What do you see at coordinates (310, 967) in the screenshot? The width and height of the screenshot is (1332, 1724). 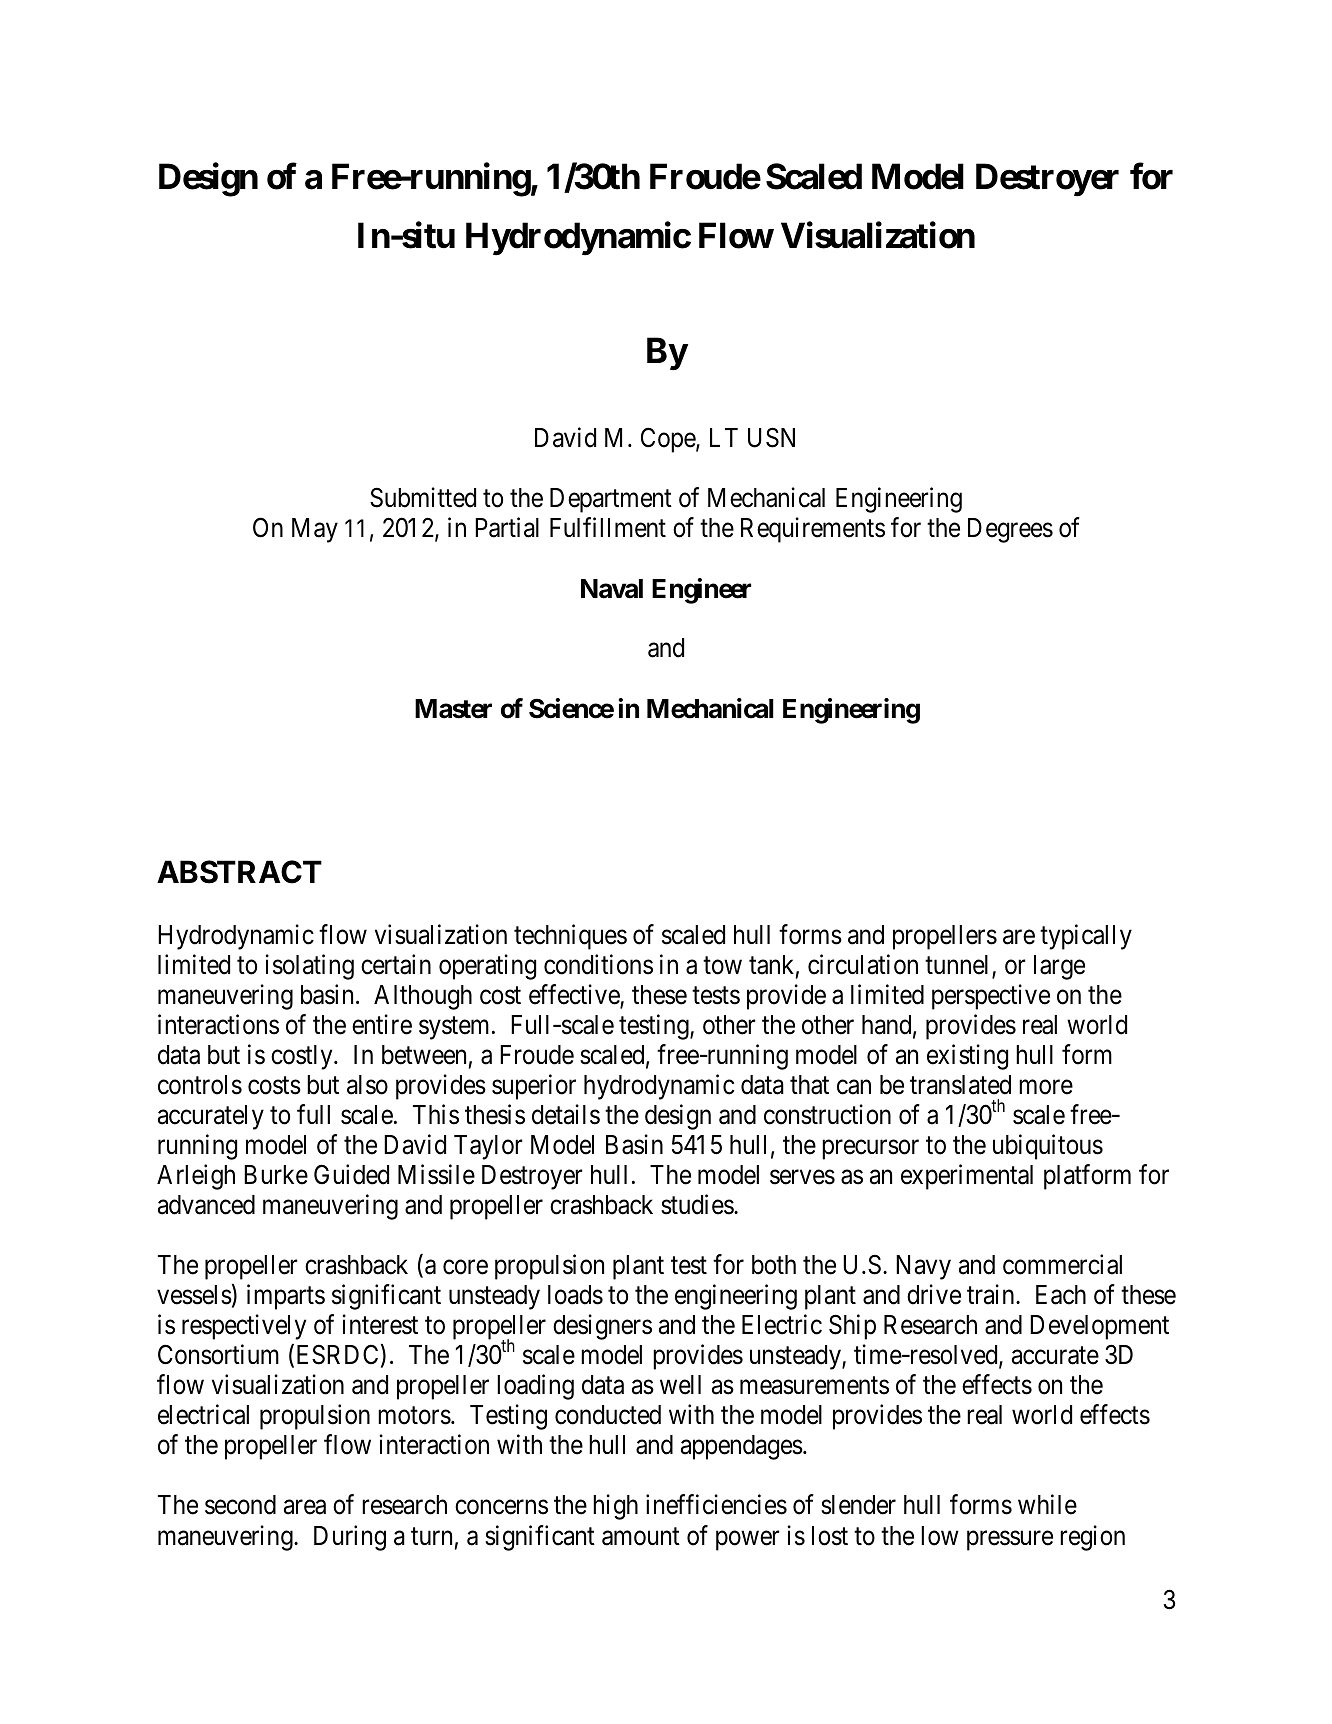 I see `isolating` at bounding box center [310, 967].
